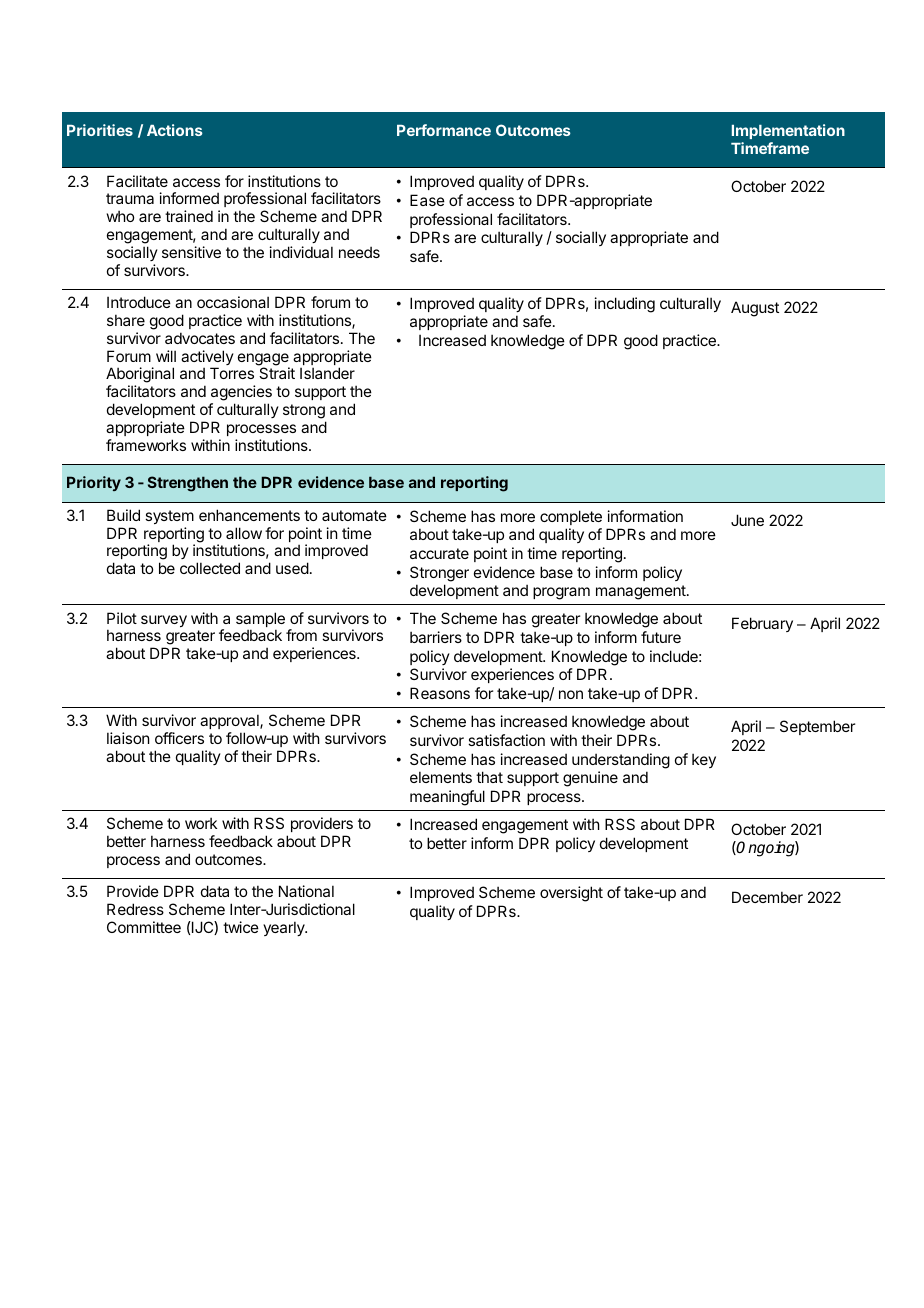 This document has height=1308, width=924. Describe the element at coordinates (327, 373) in the document. I see `Islander` at that location.
